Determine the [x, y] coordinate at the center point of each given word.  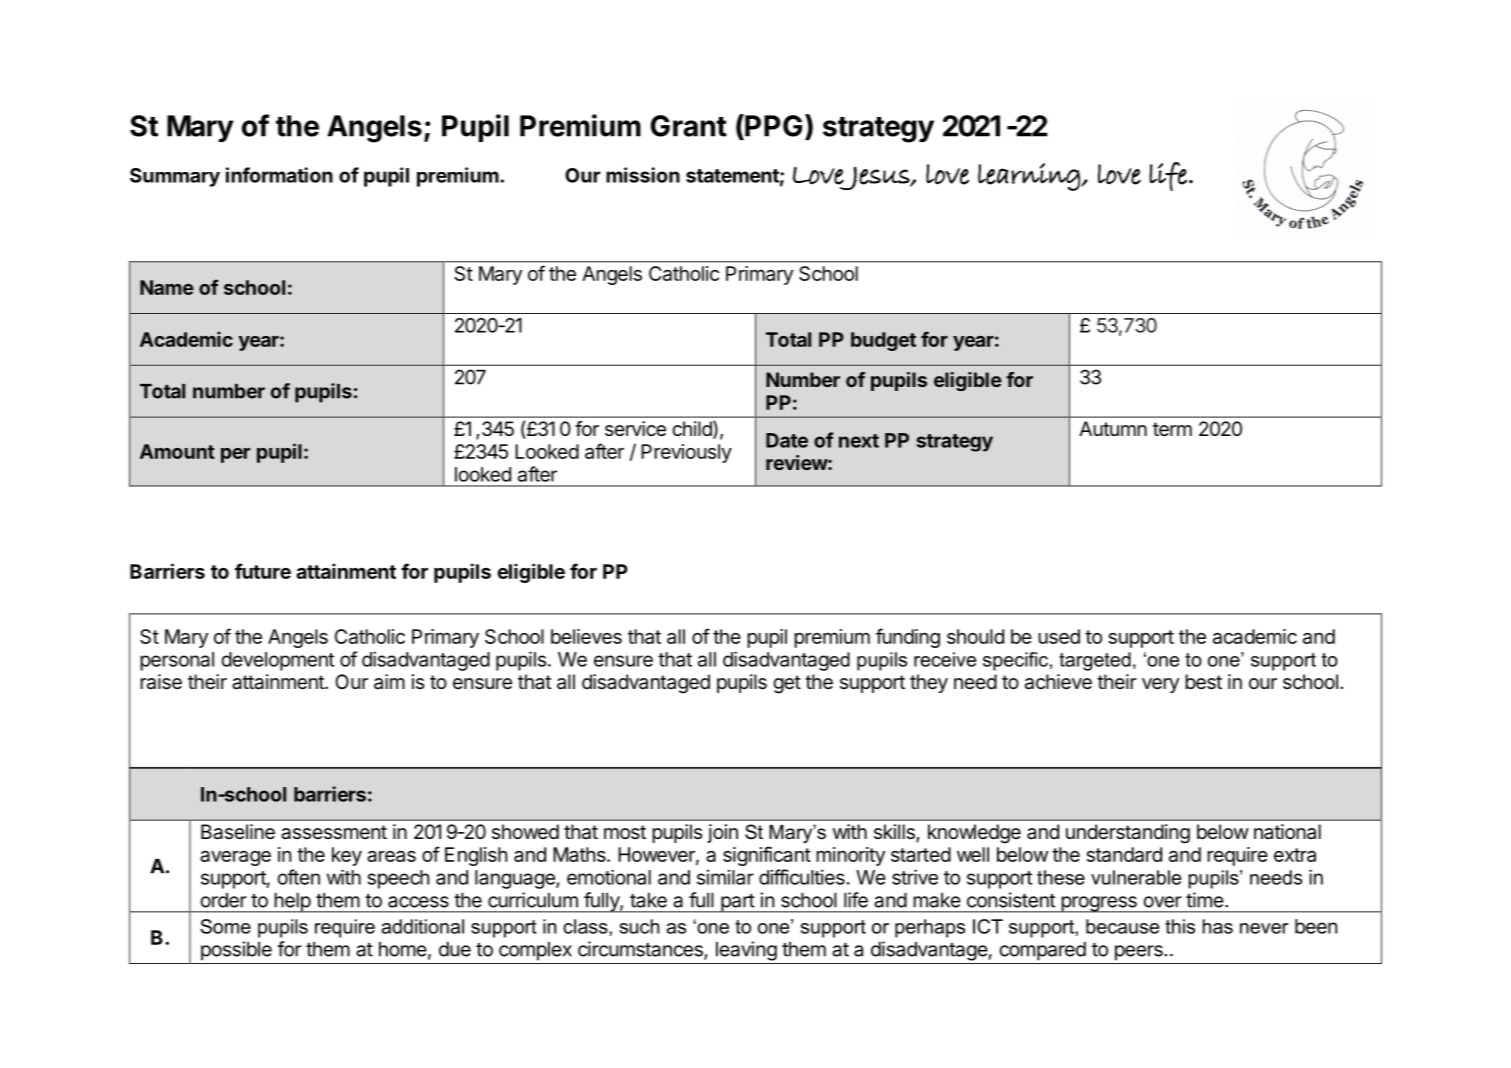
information [279, 175]
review [797, 462]
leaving [746, 951]
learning [1030, 177]
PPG [772, 126]
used [1059, 636]
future [263, 571]
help [292, 903]
